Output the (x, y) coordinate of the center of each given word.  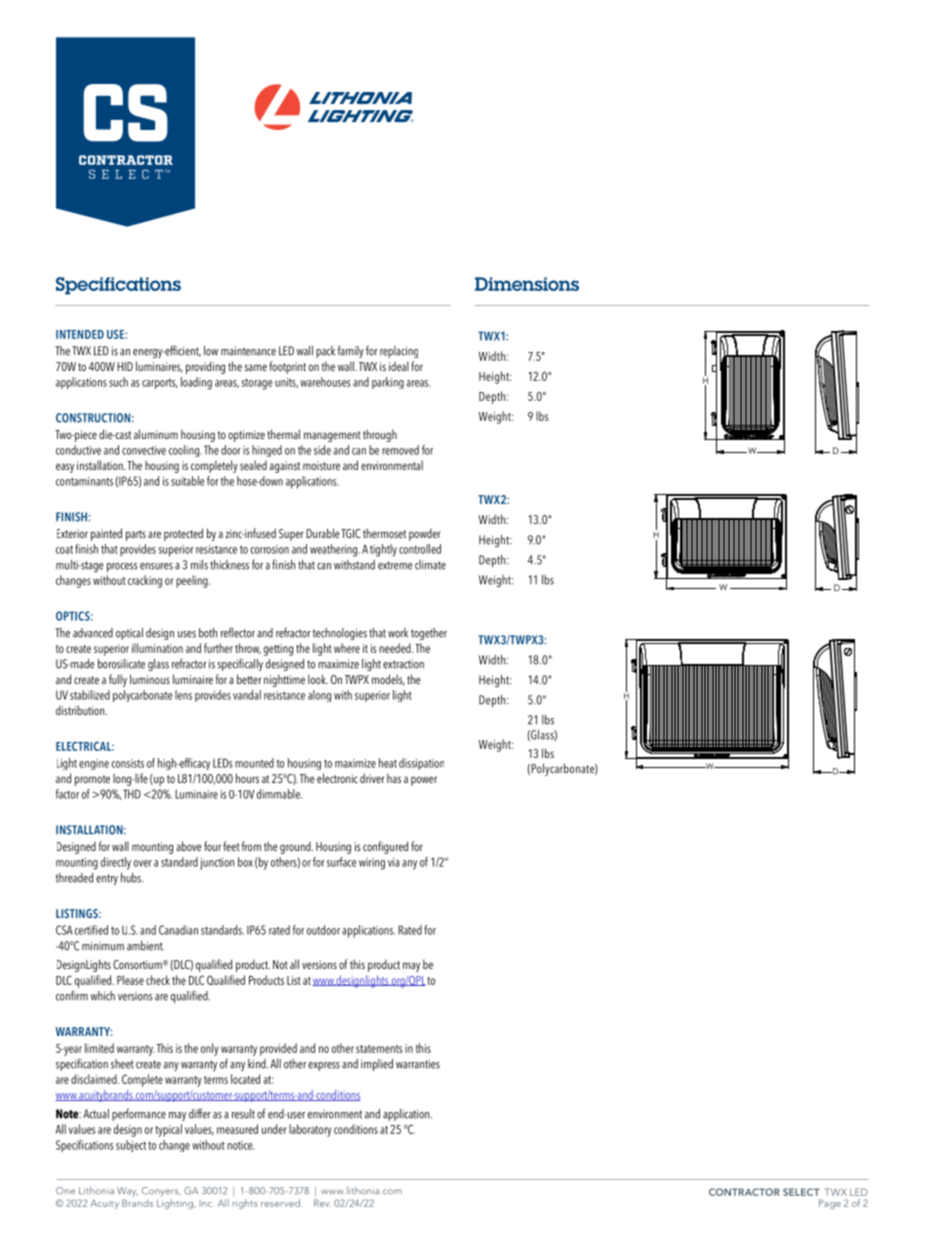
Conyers (161, 1192)
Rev (322, 1203)
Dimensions (527, 284)
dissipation (421, 764)
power (424, 781)
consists (128, 763)
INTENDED (80, 334)
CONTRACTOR (744, 1192)
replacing (399, 352)
